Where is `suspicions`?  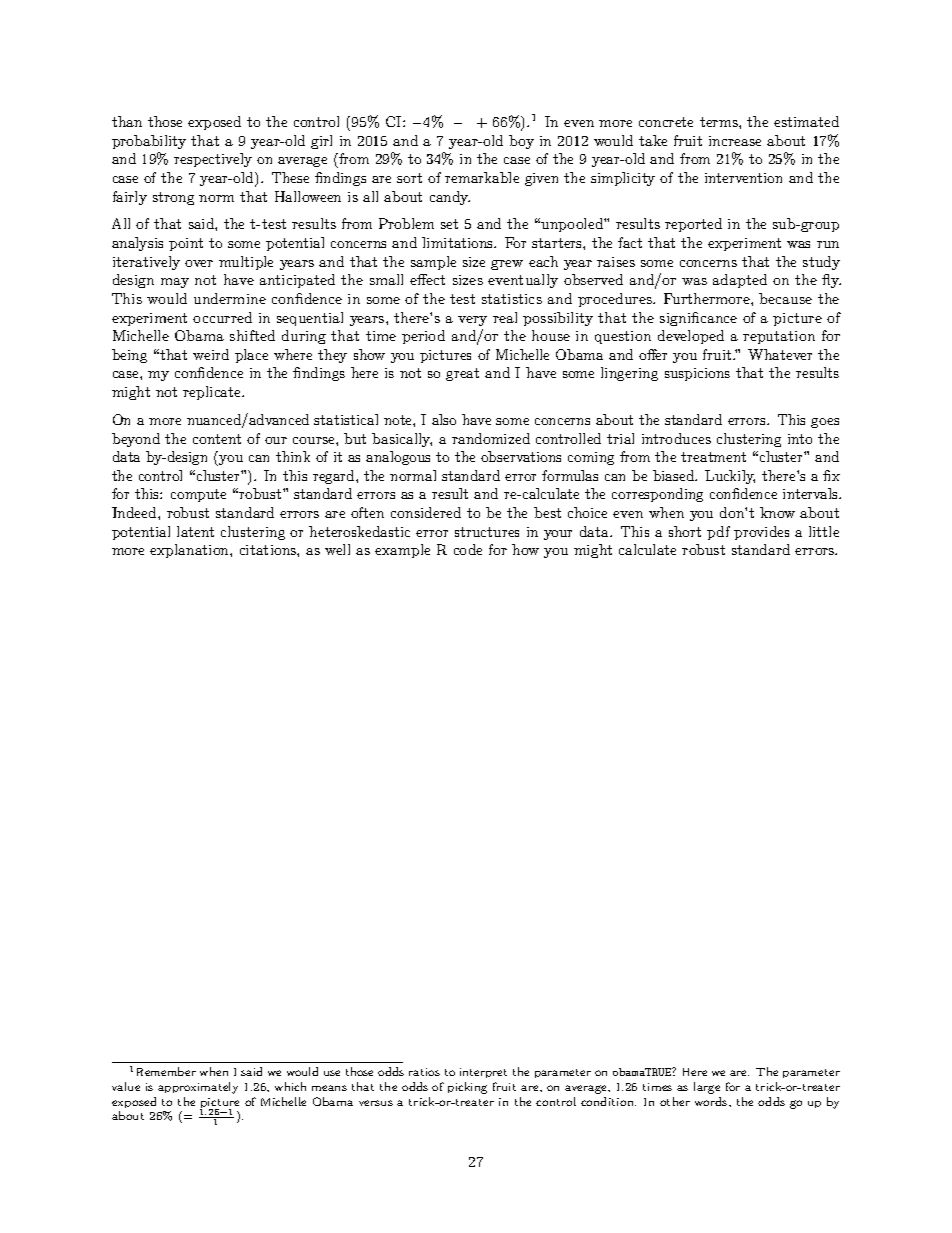
suspicions is located at coordinates (697, 374).
